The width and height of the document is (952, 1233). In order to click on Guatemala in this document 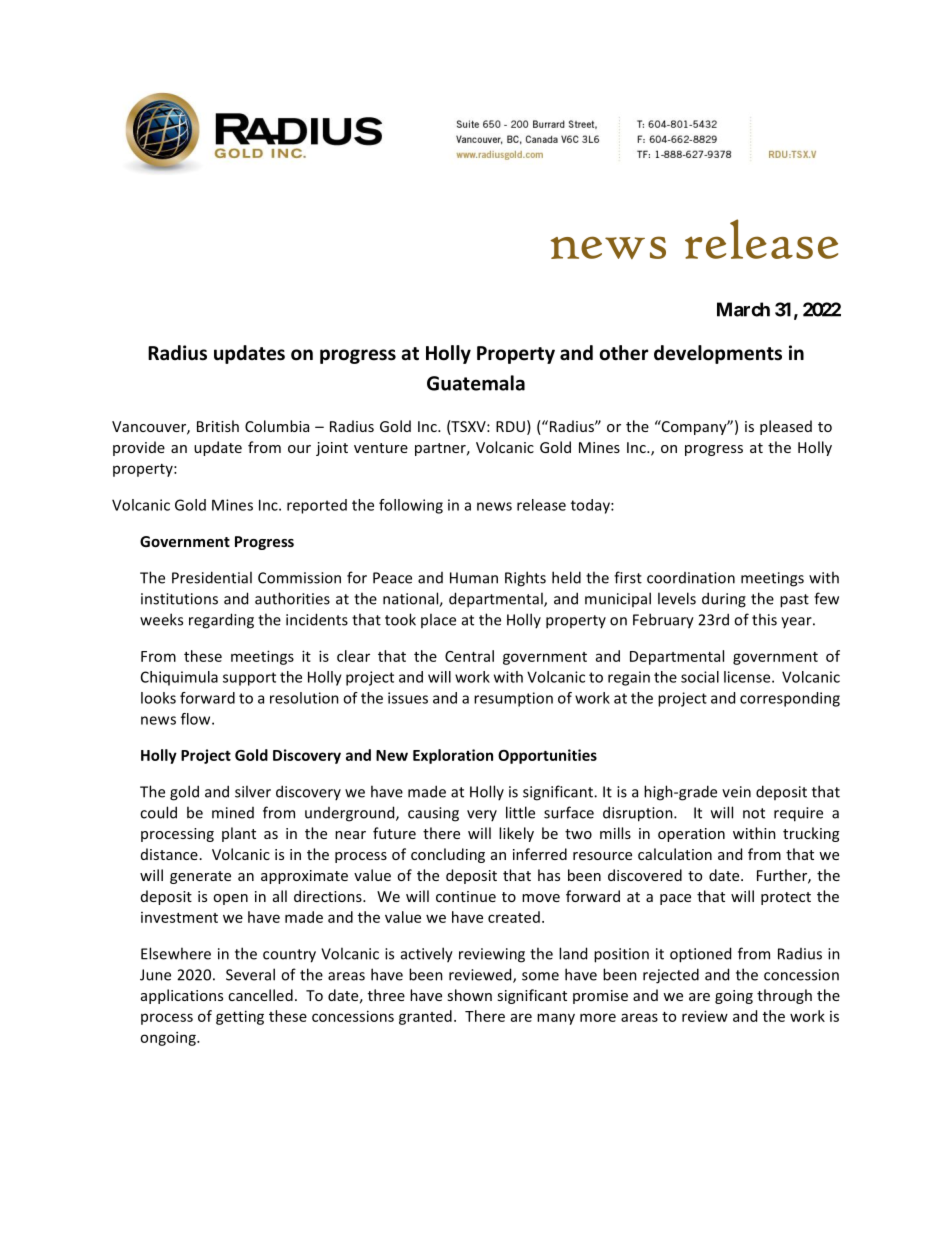, I will do `click(476, 383)`.
